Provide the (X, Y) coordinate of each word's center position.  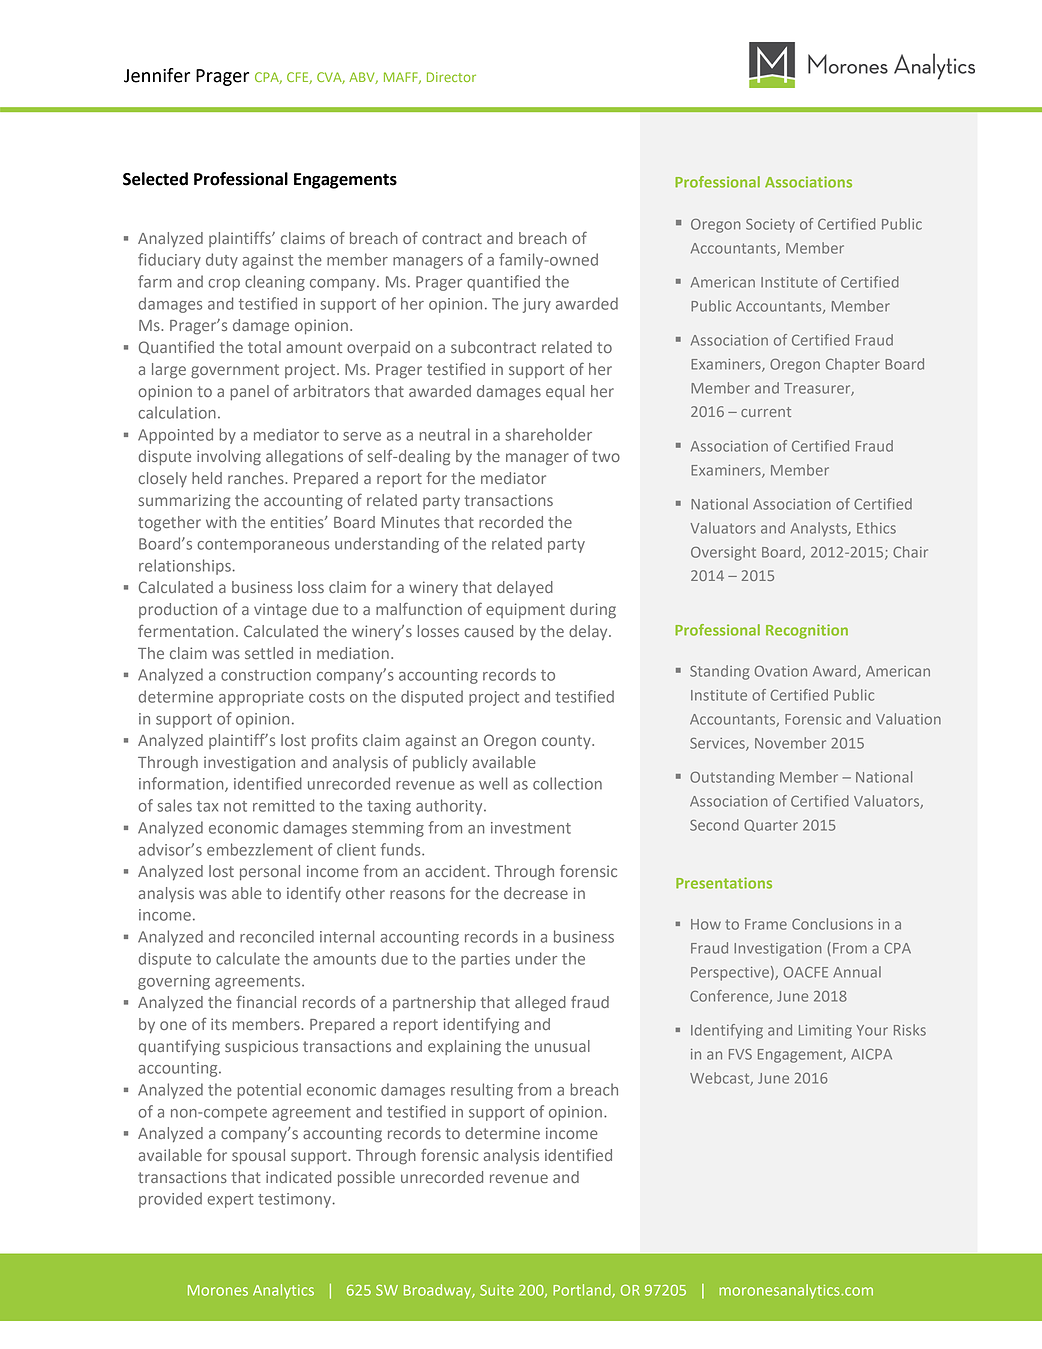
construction (266, 675)
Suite (497, 1290)
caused (488, 631)
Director (451, 77)
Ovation (781, 671)
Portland (583, 1291)
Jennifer (157, 75)
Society (770, 226)
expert (231, 1201)
